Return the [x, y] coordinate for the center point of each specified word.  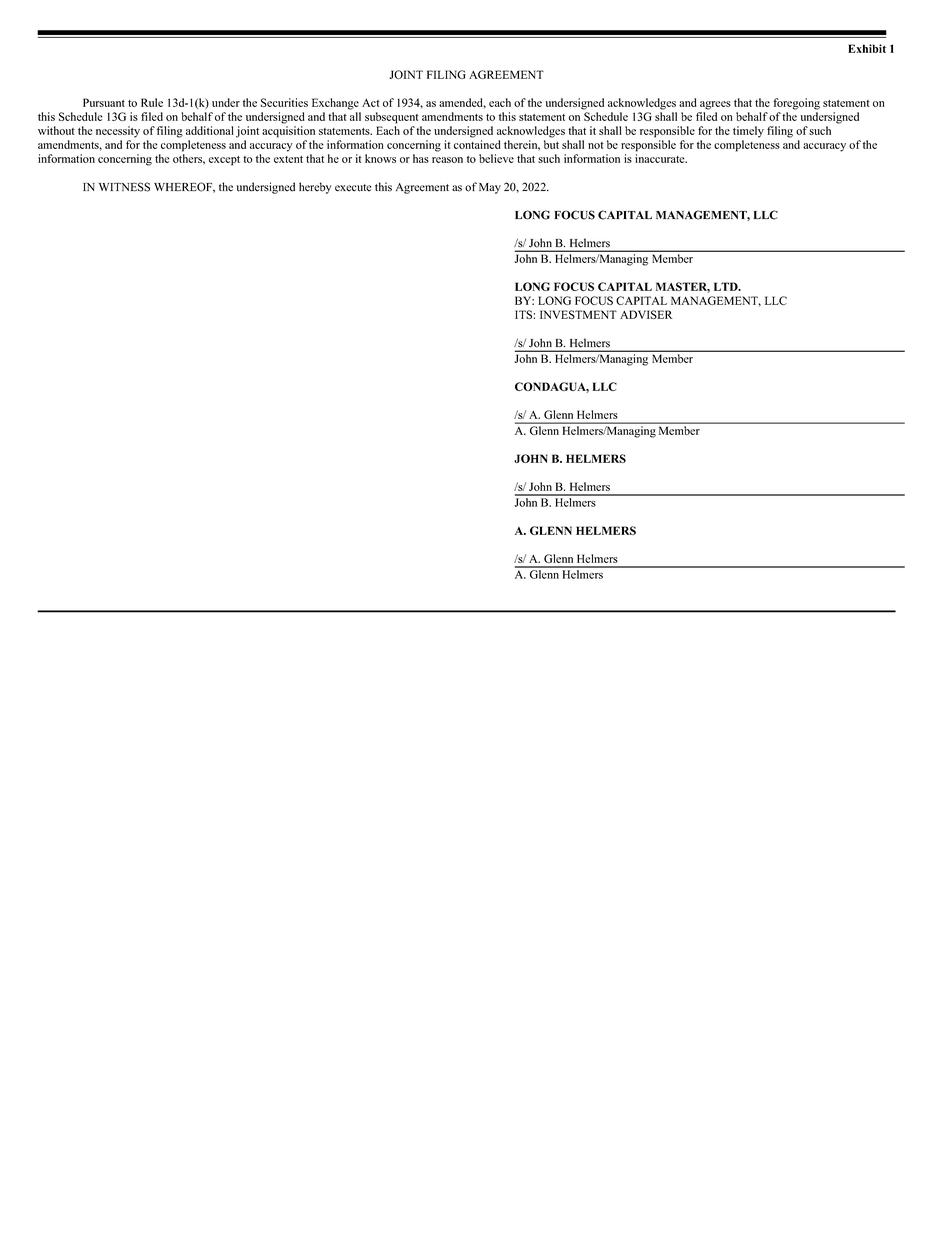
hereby [315, 188]
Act [371, 103]
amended [462, 103]
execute [353, 188]
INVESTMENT [578, 314]
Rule [152, 102]
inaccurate [661, 158]
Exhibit [867, 48]
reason [447, 160]
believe [496, 158]
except [224, 161]
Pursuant [104, 102]
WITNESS [124, 187]
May [490, 188]
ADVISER [646, 314]
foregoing [796, 104]
